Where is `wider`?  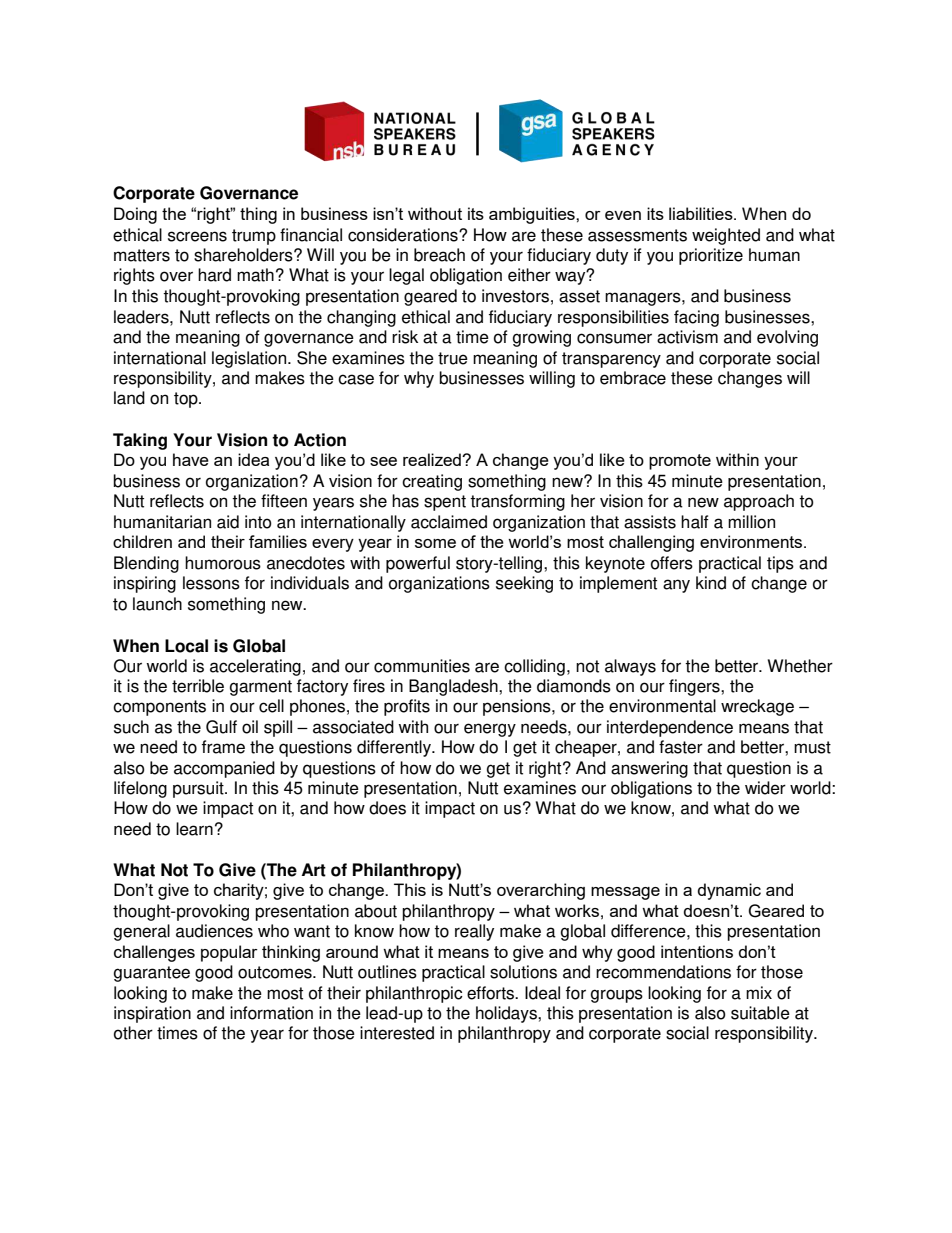 wider is located at coordinates (765, 788).
